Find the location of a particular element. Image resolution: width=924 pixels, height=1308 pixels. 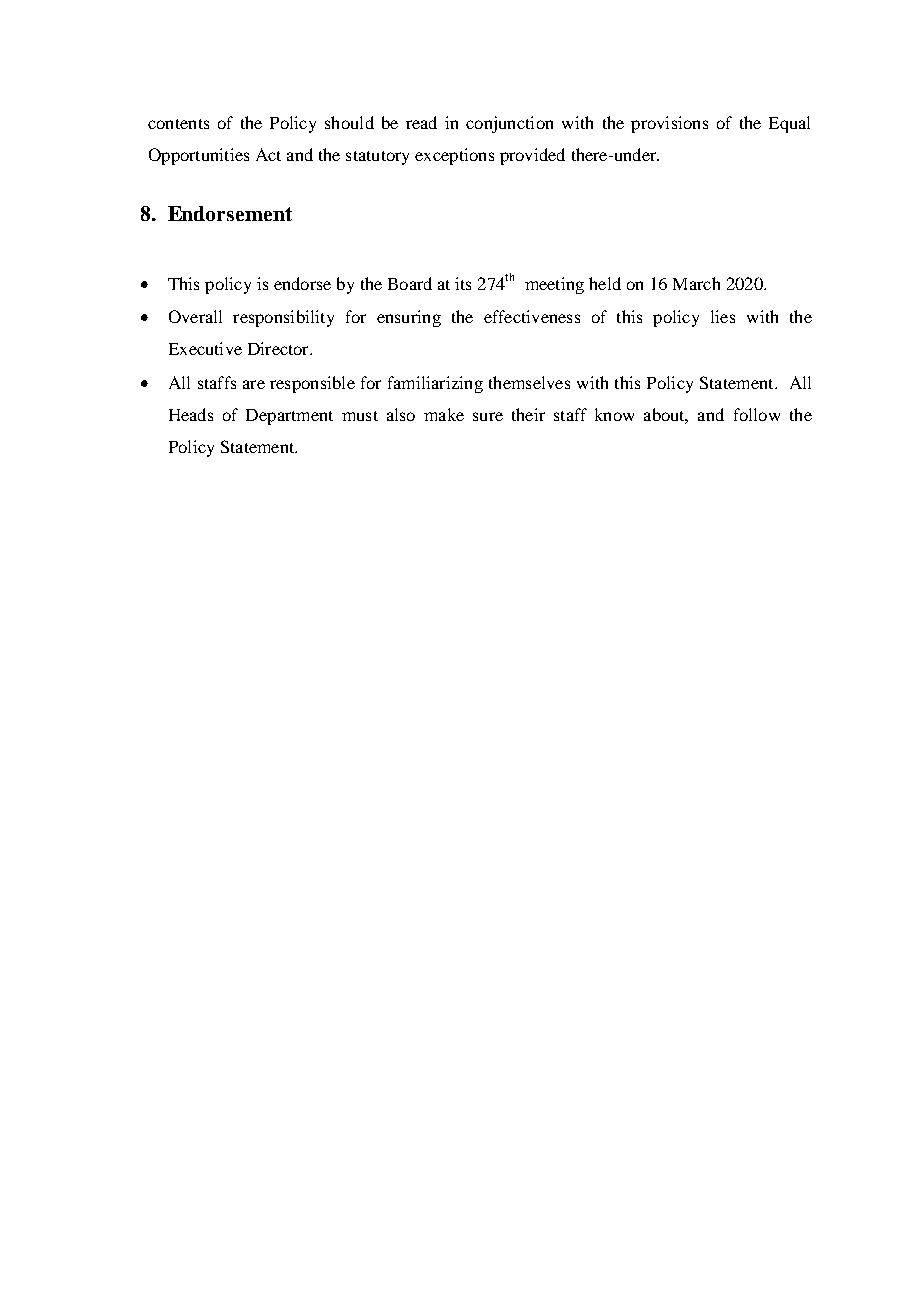

March is located at coordinates (696, 283).
